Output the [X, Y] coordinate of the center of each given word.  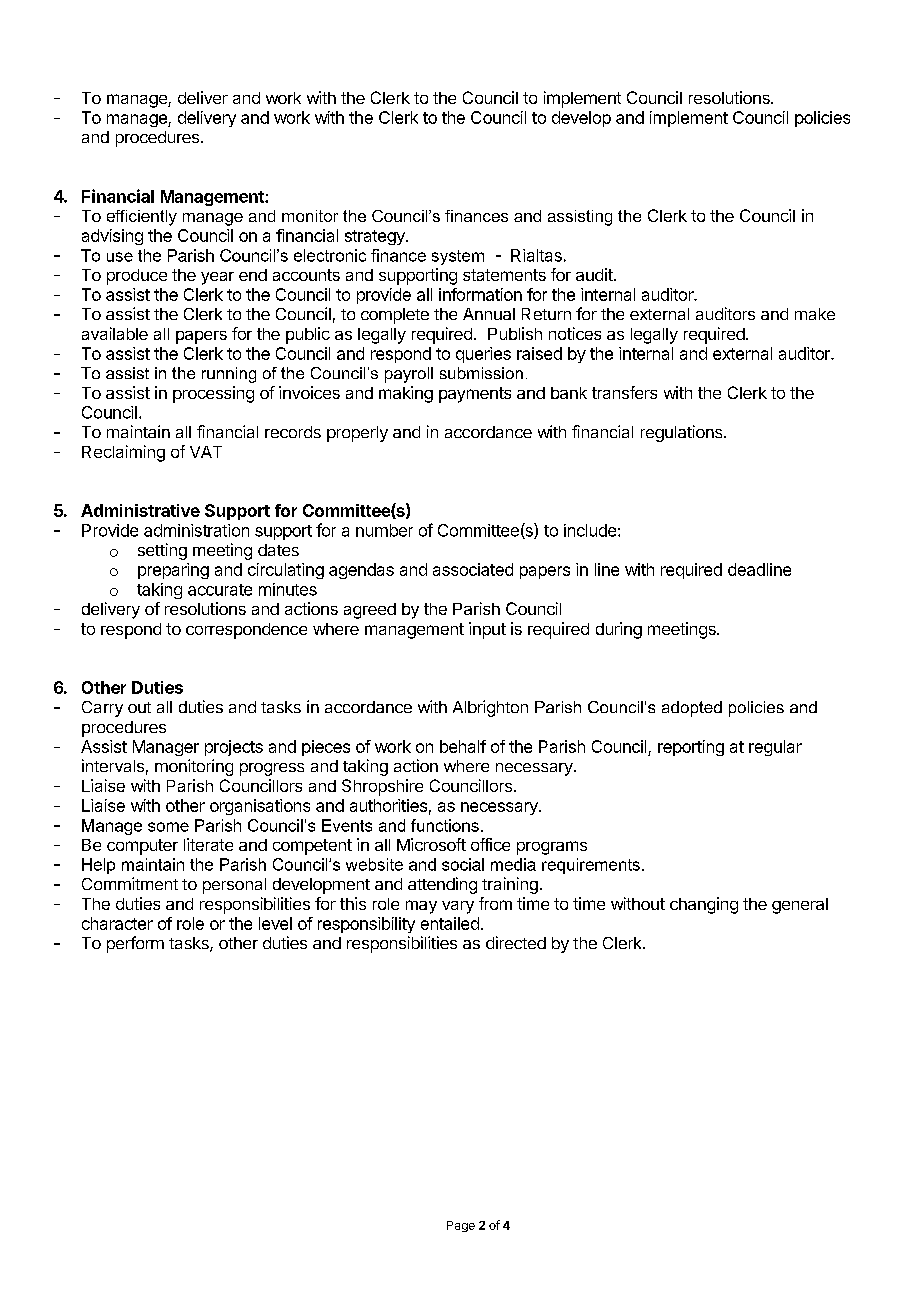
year [217, 278]
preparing [173, 571]
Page [461, 1226]
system [458, 257]
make [815, 314]
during [619, 630]
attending [442, 885]
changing [704, 905]
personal [234, 886]
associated [473, 569]
